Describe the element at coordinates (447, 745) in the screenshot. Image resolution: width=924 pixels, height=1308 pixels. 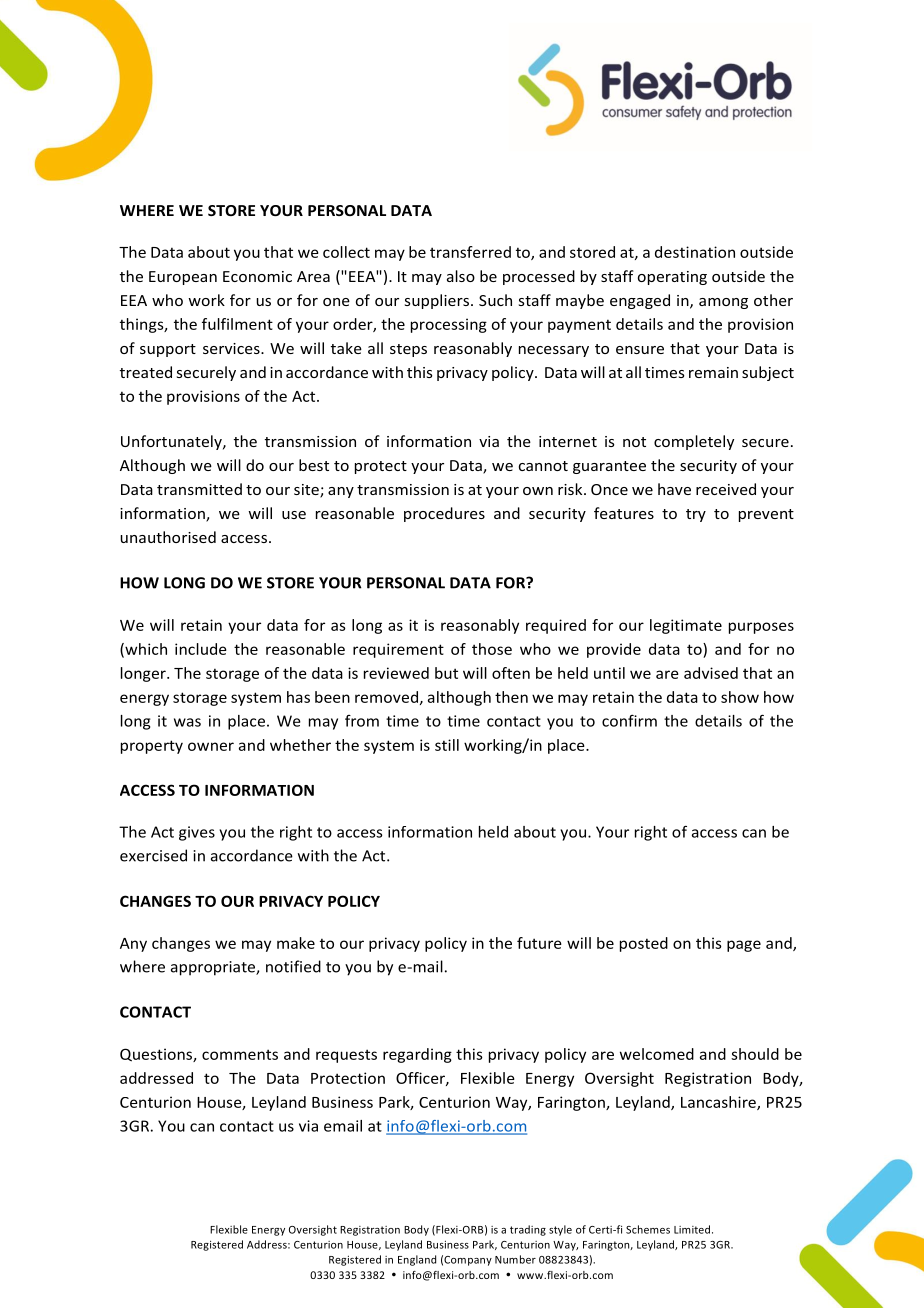
I see `still` at that location.
